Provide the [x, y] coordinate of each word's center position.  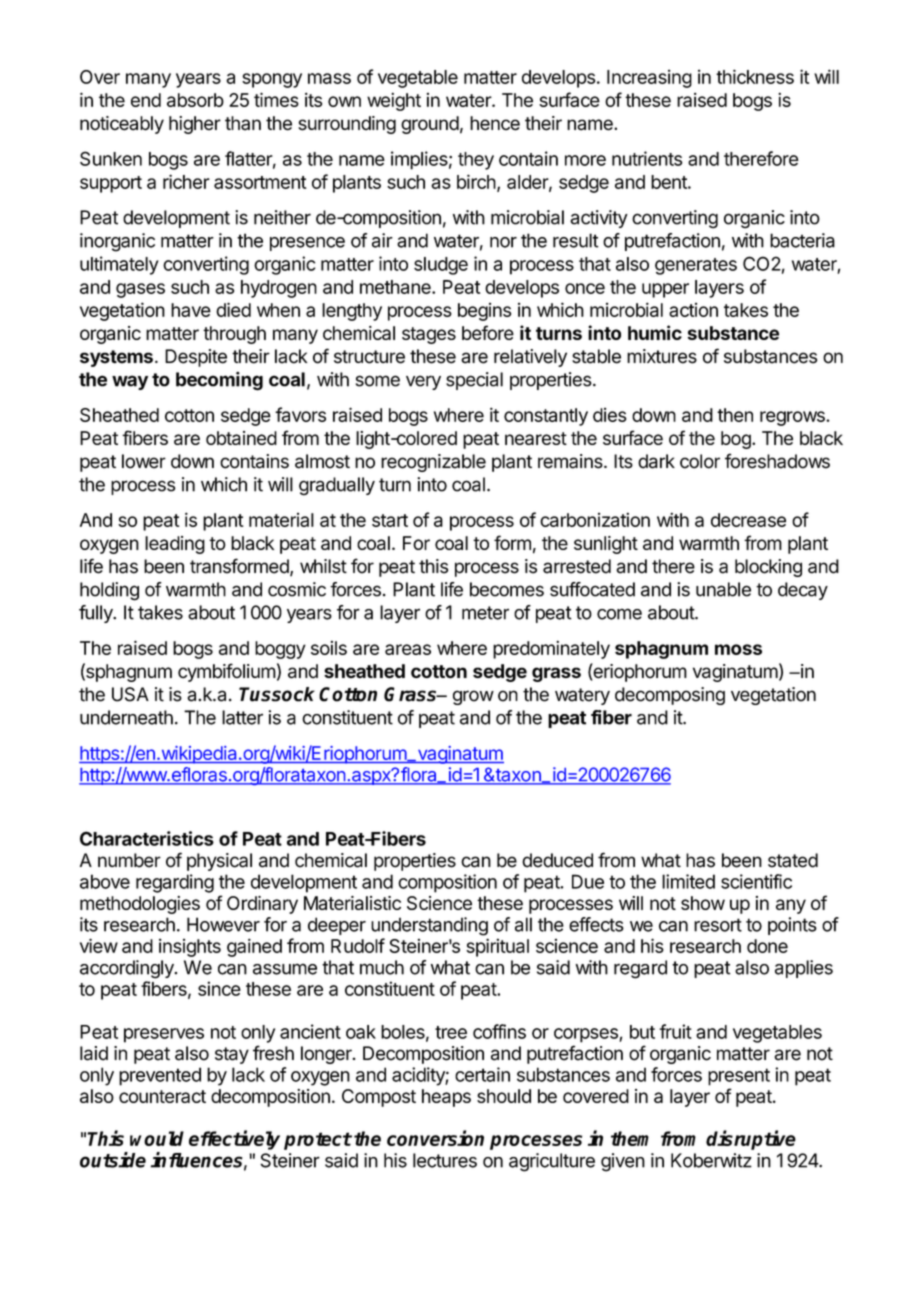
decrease [748, 520]
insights [190, 947]
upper [665, 290]
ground [430, 125]
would [157, 1138]
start [390, 520]
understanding [429, 926]
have [191, 310]
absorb [195, 100]
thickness [755, 76]
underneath [126, 717]
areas [408, 649]
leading [175, 545]
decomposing [670, 696]
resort [718, 925]
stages [429, 335]
